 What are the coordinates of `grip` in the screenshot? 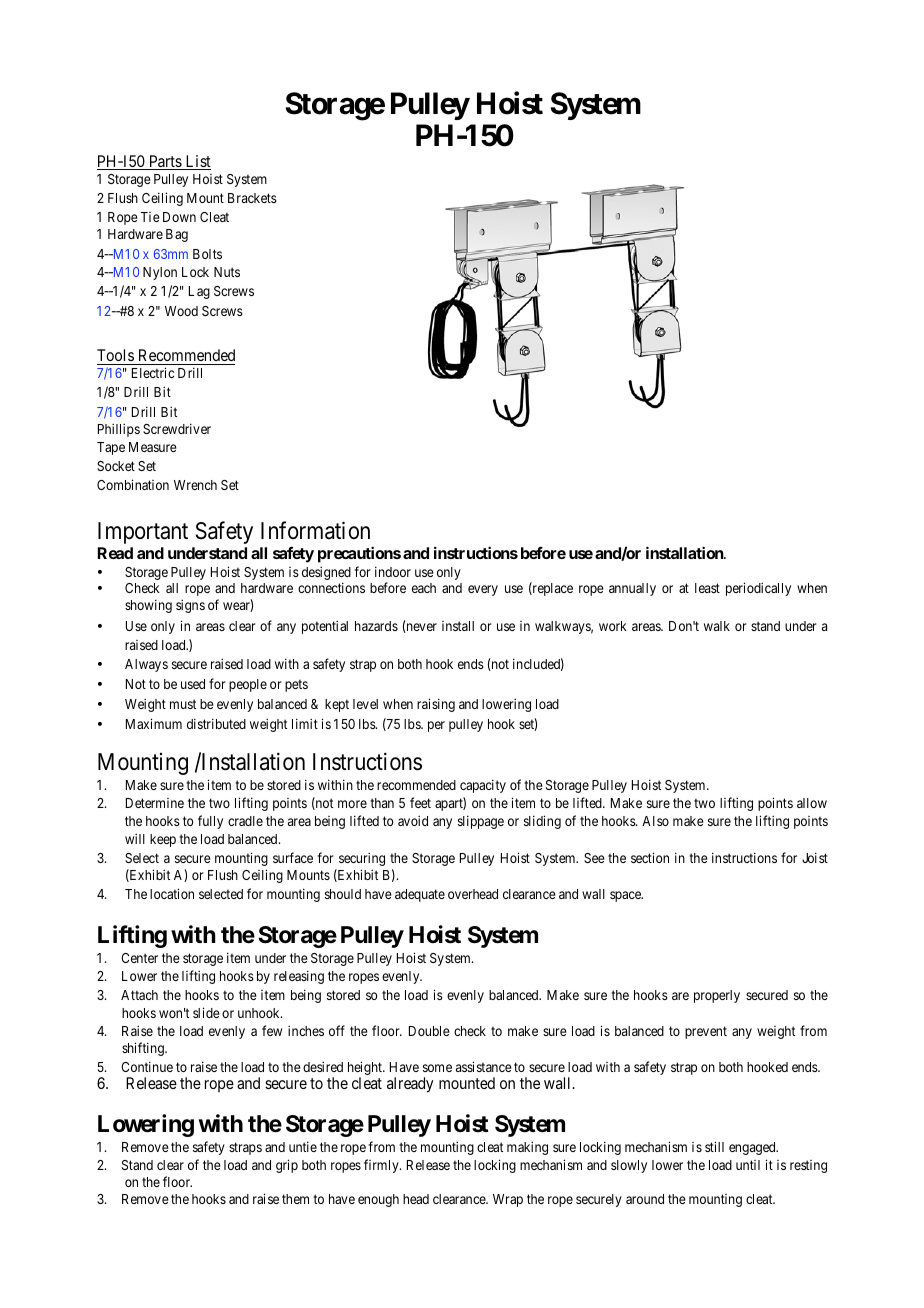 It's located at (287, 1166).
